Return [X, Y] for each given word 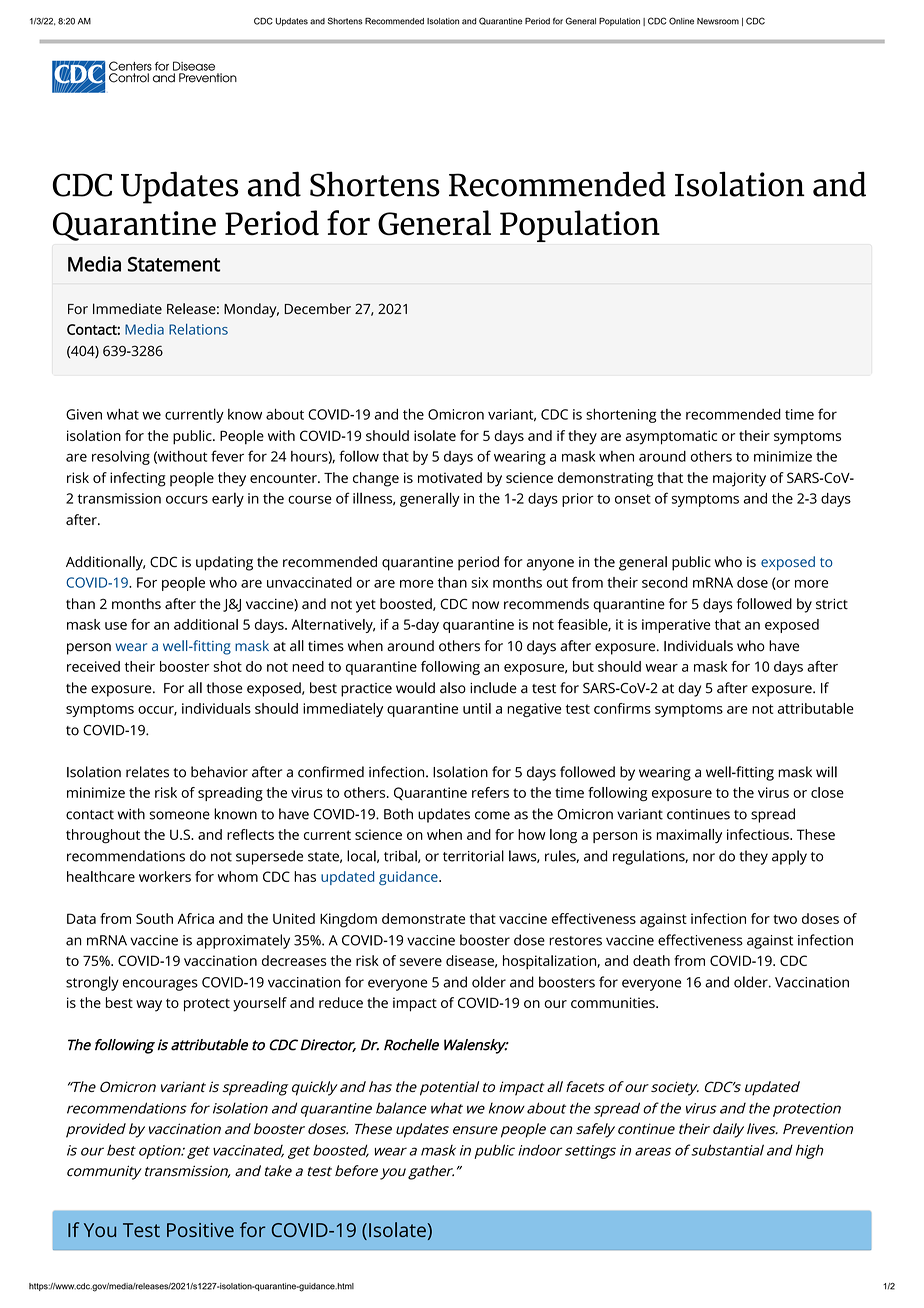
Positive [200, 1230]
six [479, 582]
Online [681, 21]
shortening [621, 415]
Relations [198, 329]
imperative [676, 626]
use [116, 626]
